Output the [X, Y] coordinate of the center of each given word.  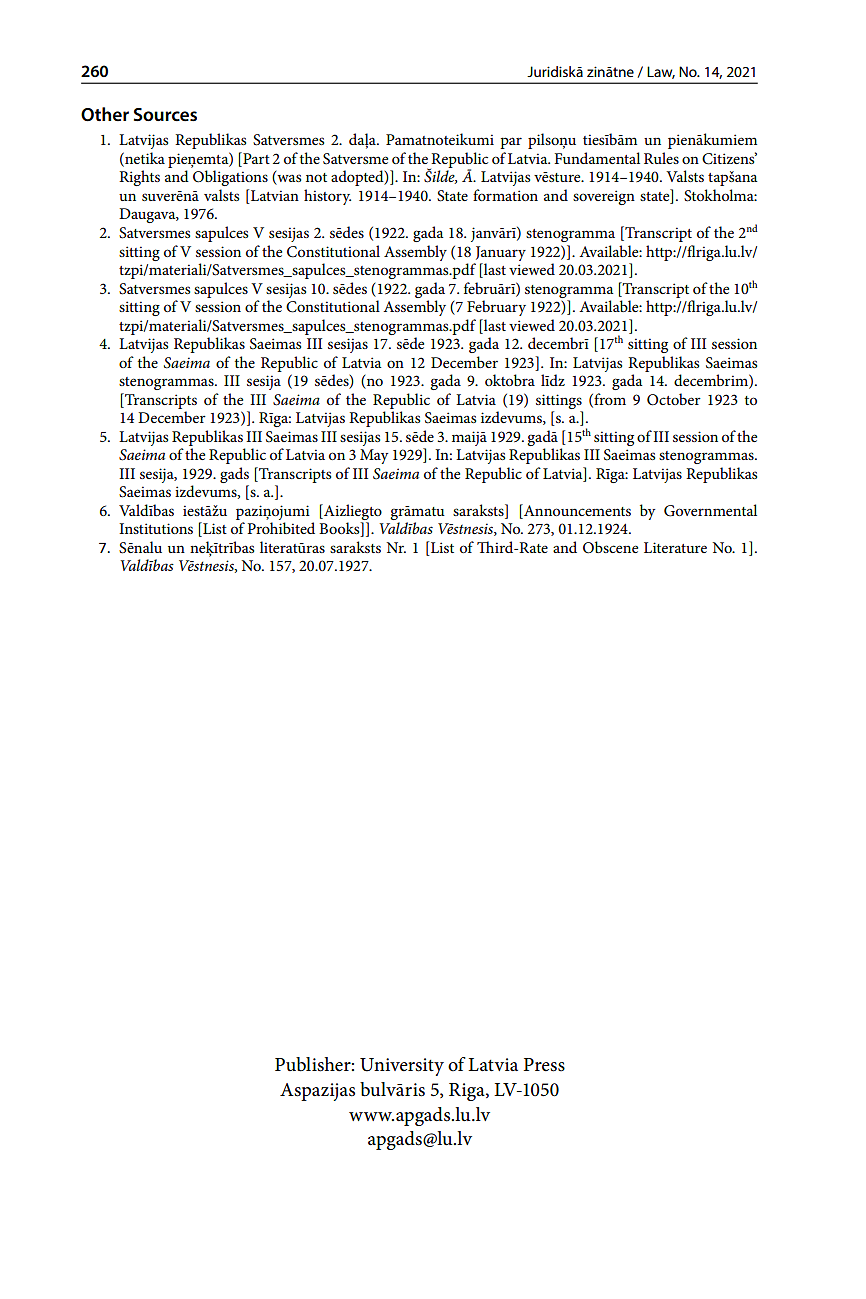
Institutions [156, 528]
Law [661, 72]
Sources [165, 115]
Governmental [710, 510]
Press [544, 1065]
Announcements [576, 510]
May [374, 456]
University [402, 1067]
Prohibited [281, 528]
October [674, 399]
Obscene [610, 547]
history [327, 197]
